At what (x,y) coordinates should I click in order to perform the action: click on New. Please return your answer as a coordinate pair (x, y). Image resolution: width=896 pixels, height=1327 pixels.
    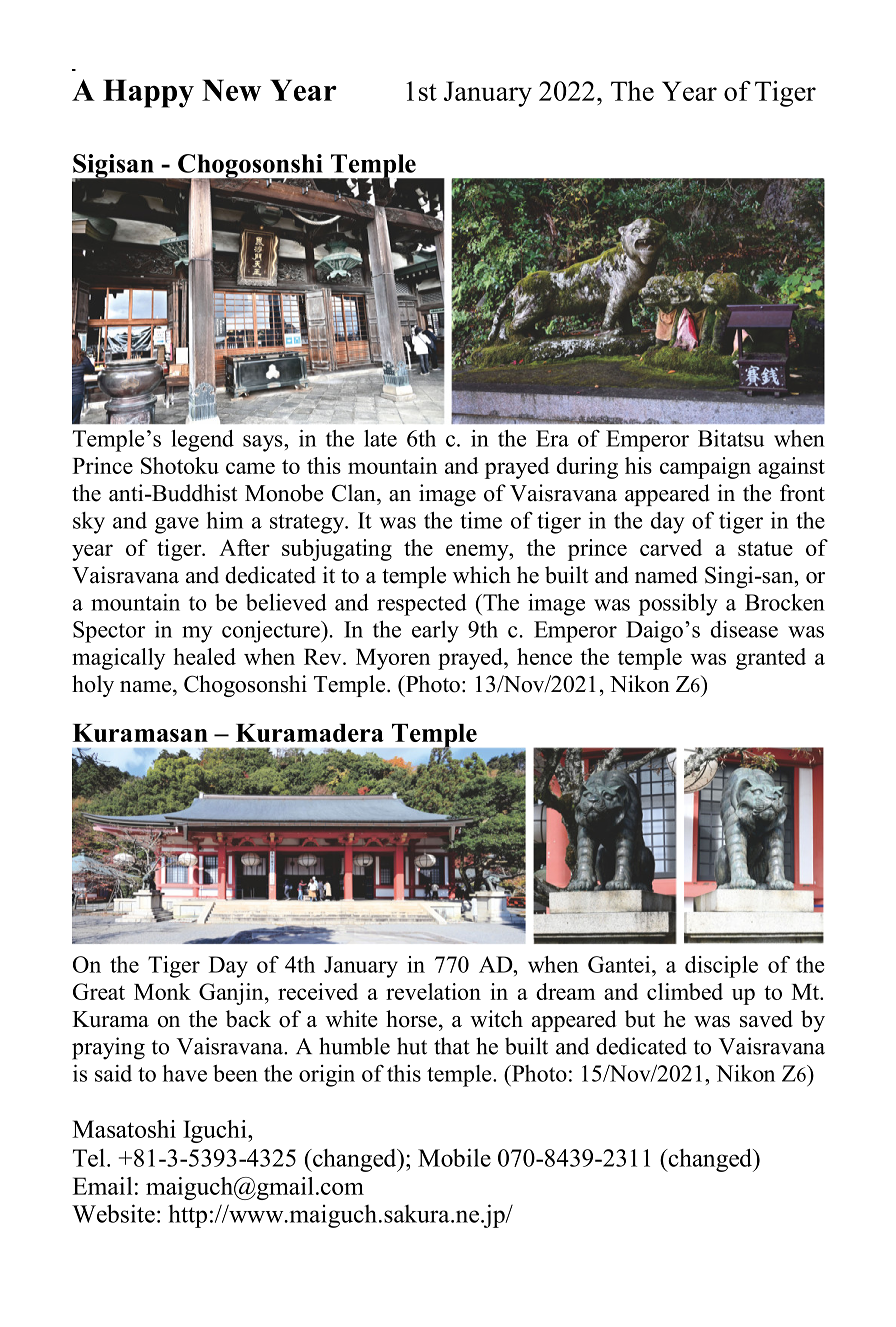
    Looking at the image, I should click on (231, 90).
